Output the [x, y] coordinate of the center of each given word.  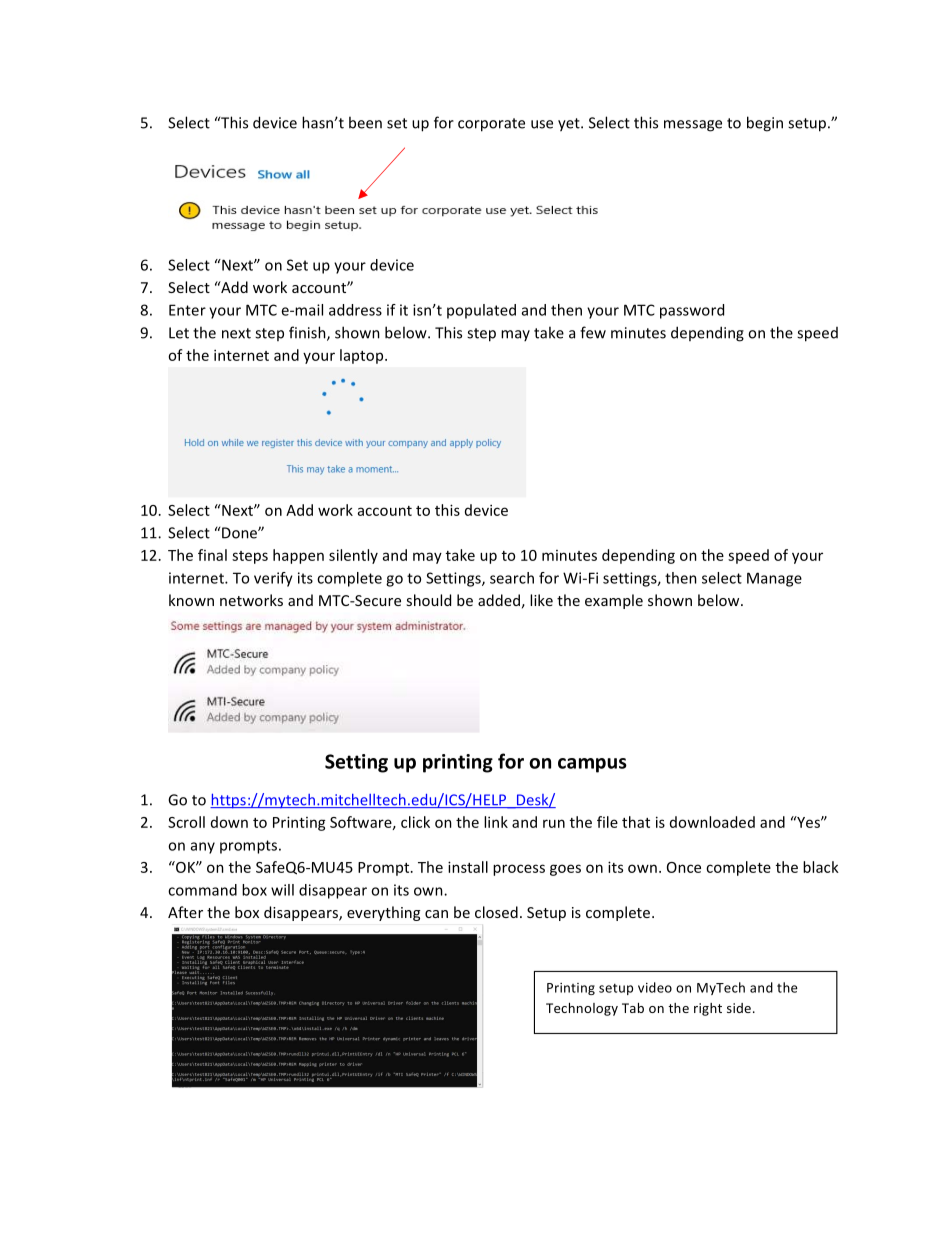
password [692, 311]
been [365, 122]
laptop [363, 356]
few [593, 332]
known [191, 600]
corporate [491, 125]
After [185, 912]
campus [592, 765]
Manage [774, 579]
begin [765, 124]
